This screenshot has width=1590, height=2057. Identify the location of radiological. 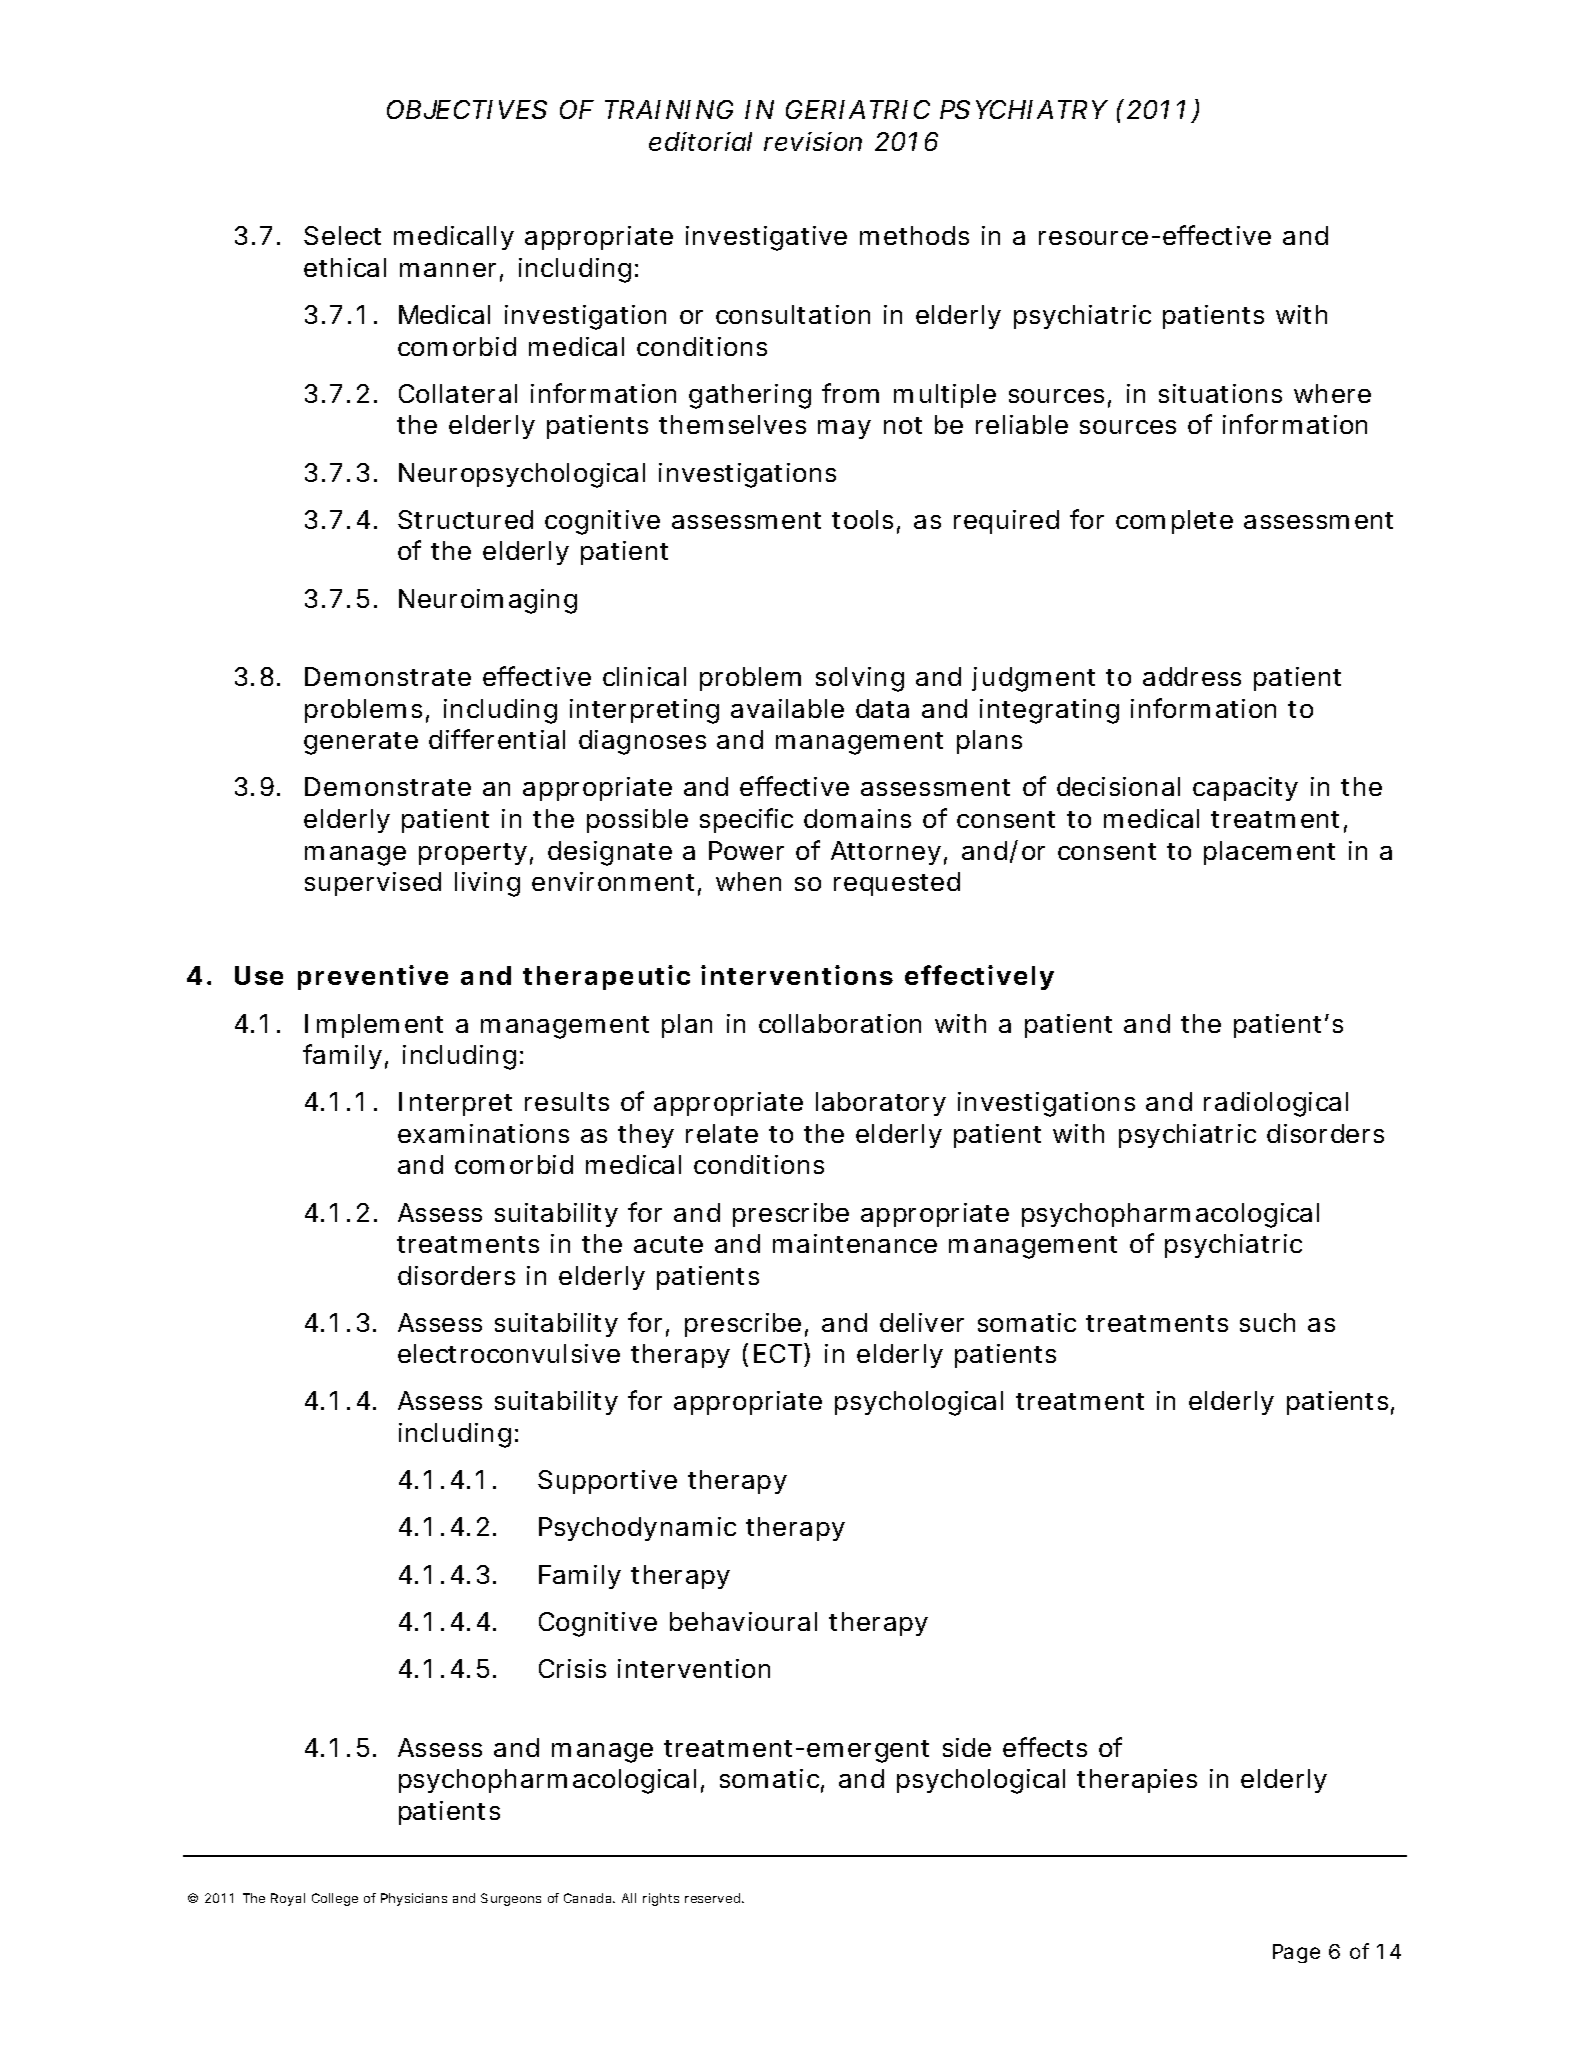
(1276, 1104).
